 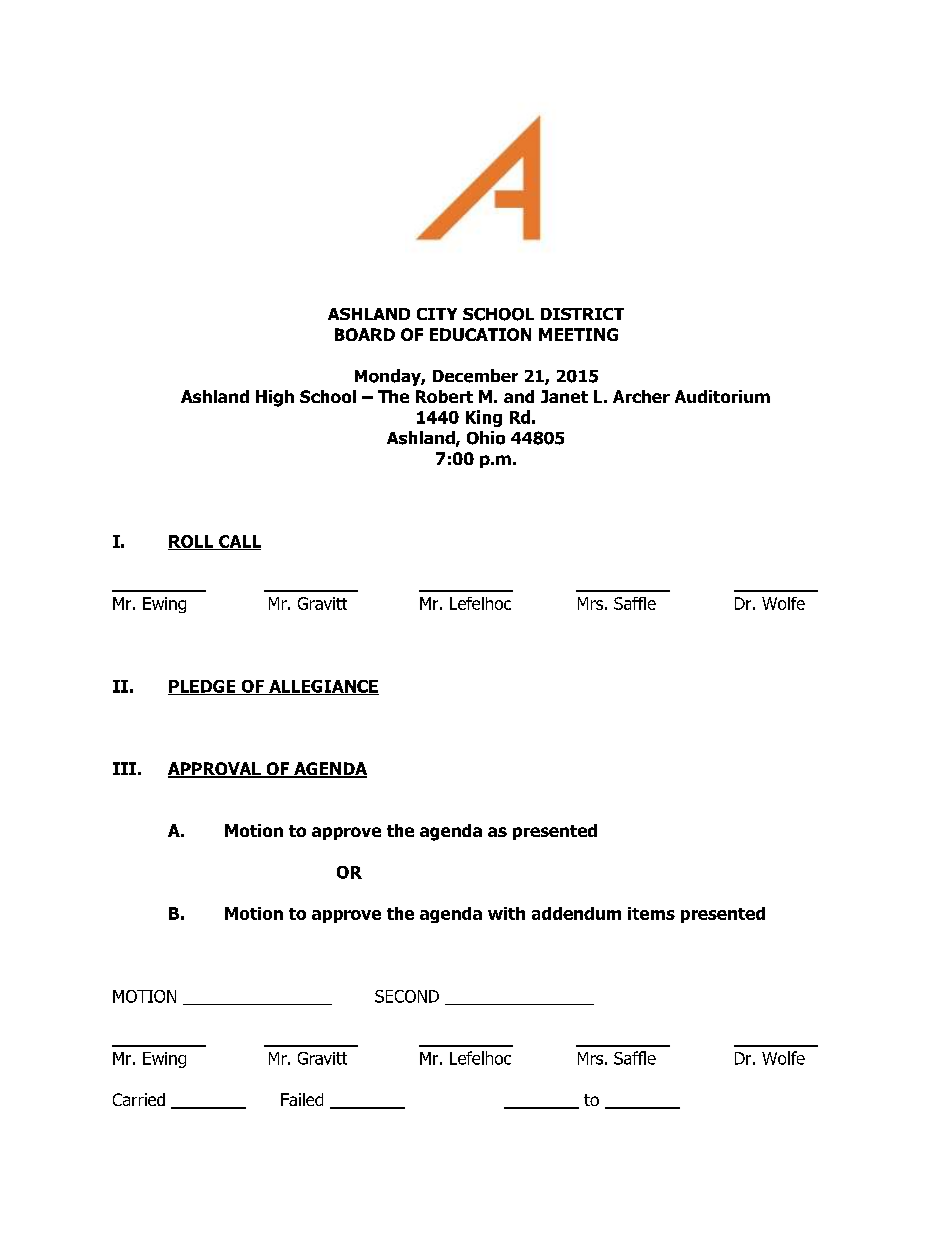 I want to click on APPROVAL, so click(x=215, y=770).
